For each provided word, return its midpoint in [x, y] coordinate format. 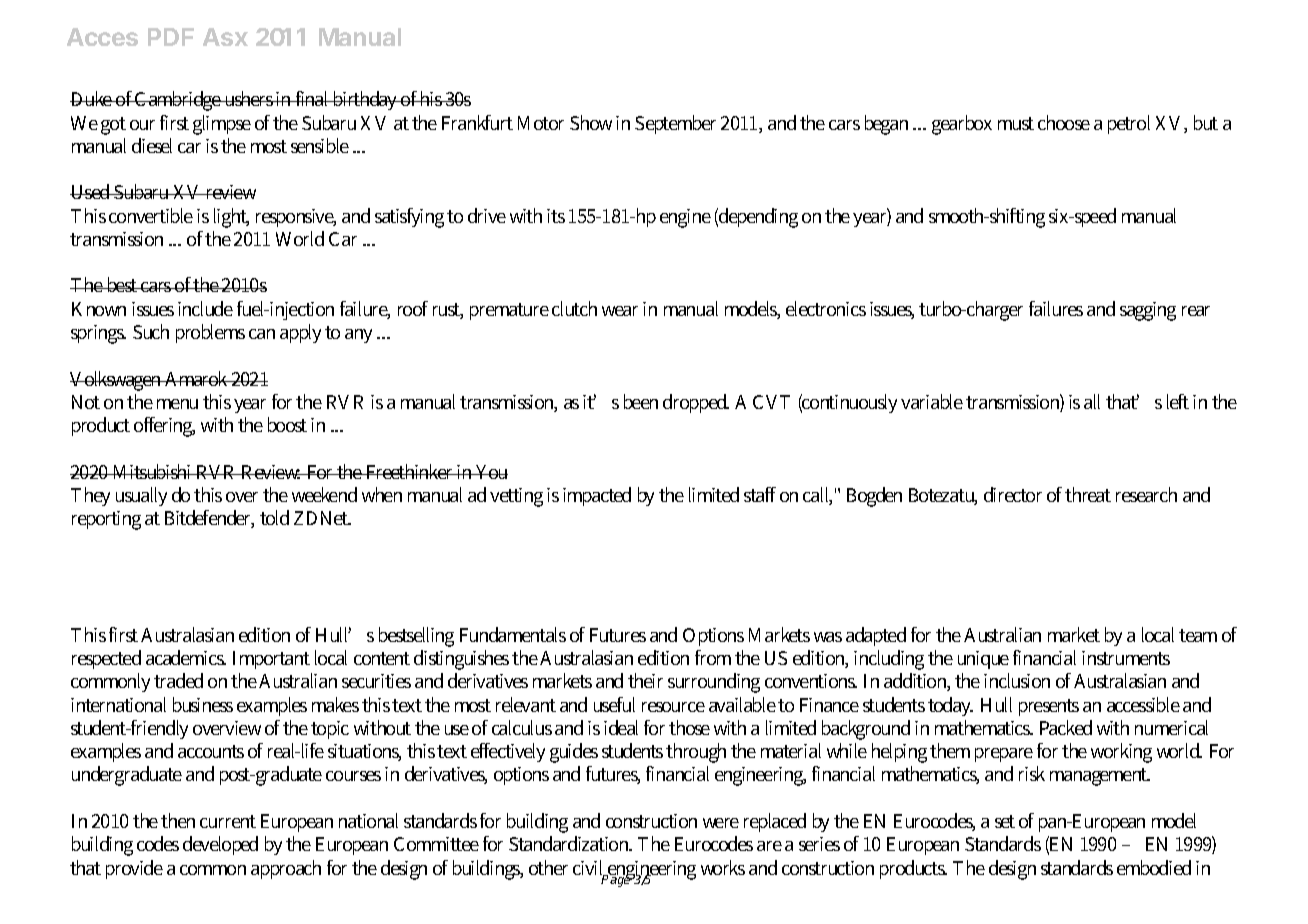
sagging [1148, 311]
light [231, 218]
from [713, 657]
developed [220, 845]
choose [1064, 122]
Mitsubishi [153, 471]
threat [1088, 494]
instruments [1126, 658]
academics [186, 657]
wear [620, 311]
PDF [171, 37]
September [675, 124]
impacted [597, 496]
